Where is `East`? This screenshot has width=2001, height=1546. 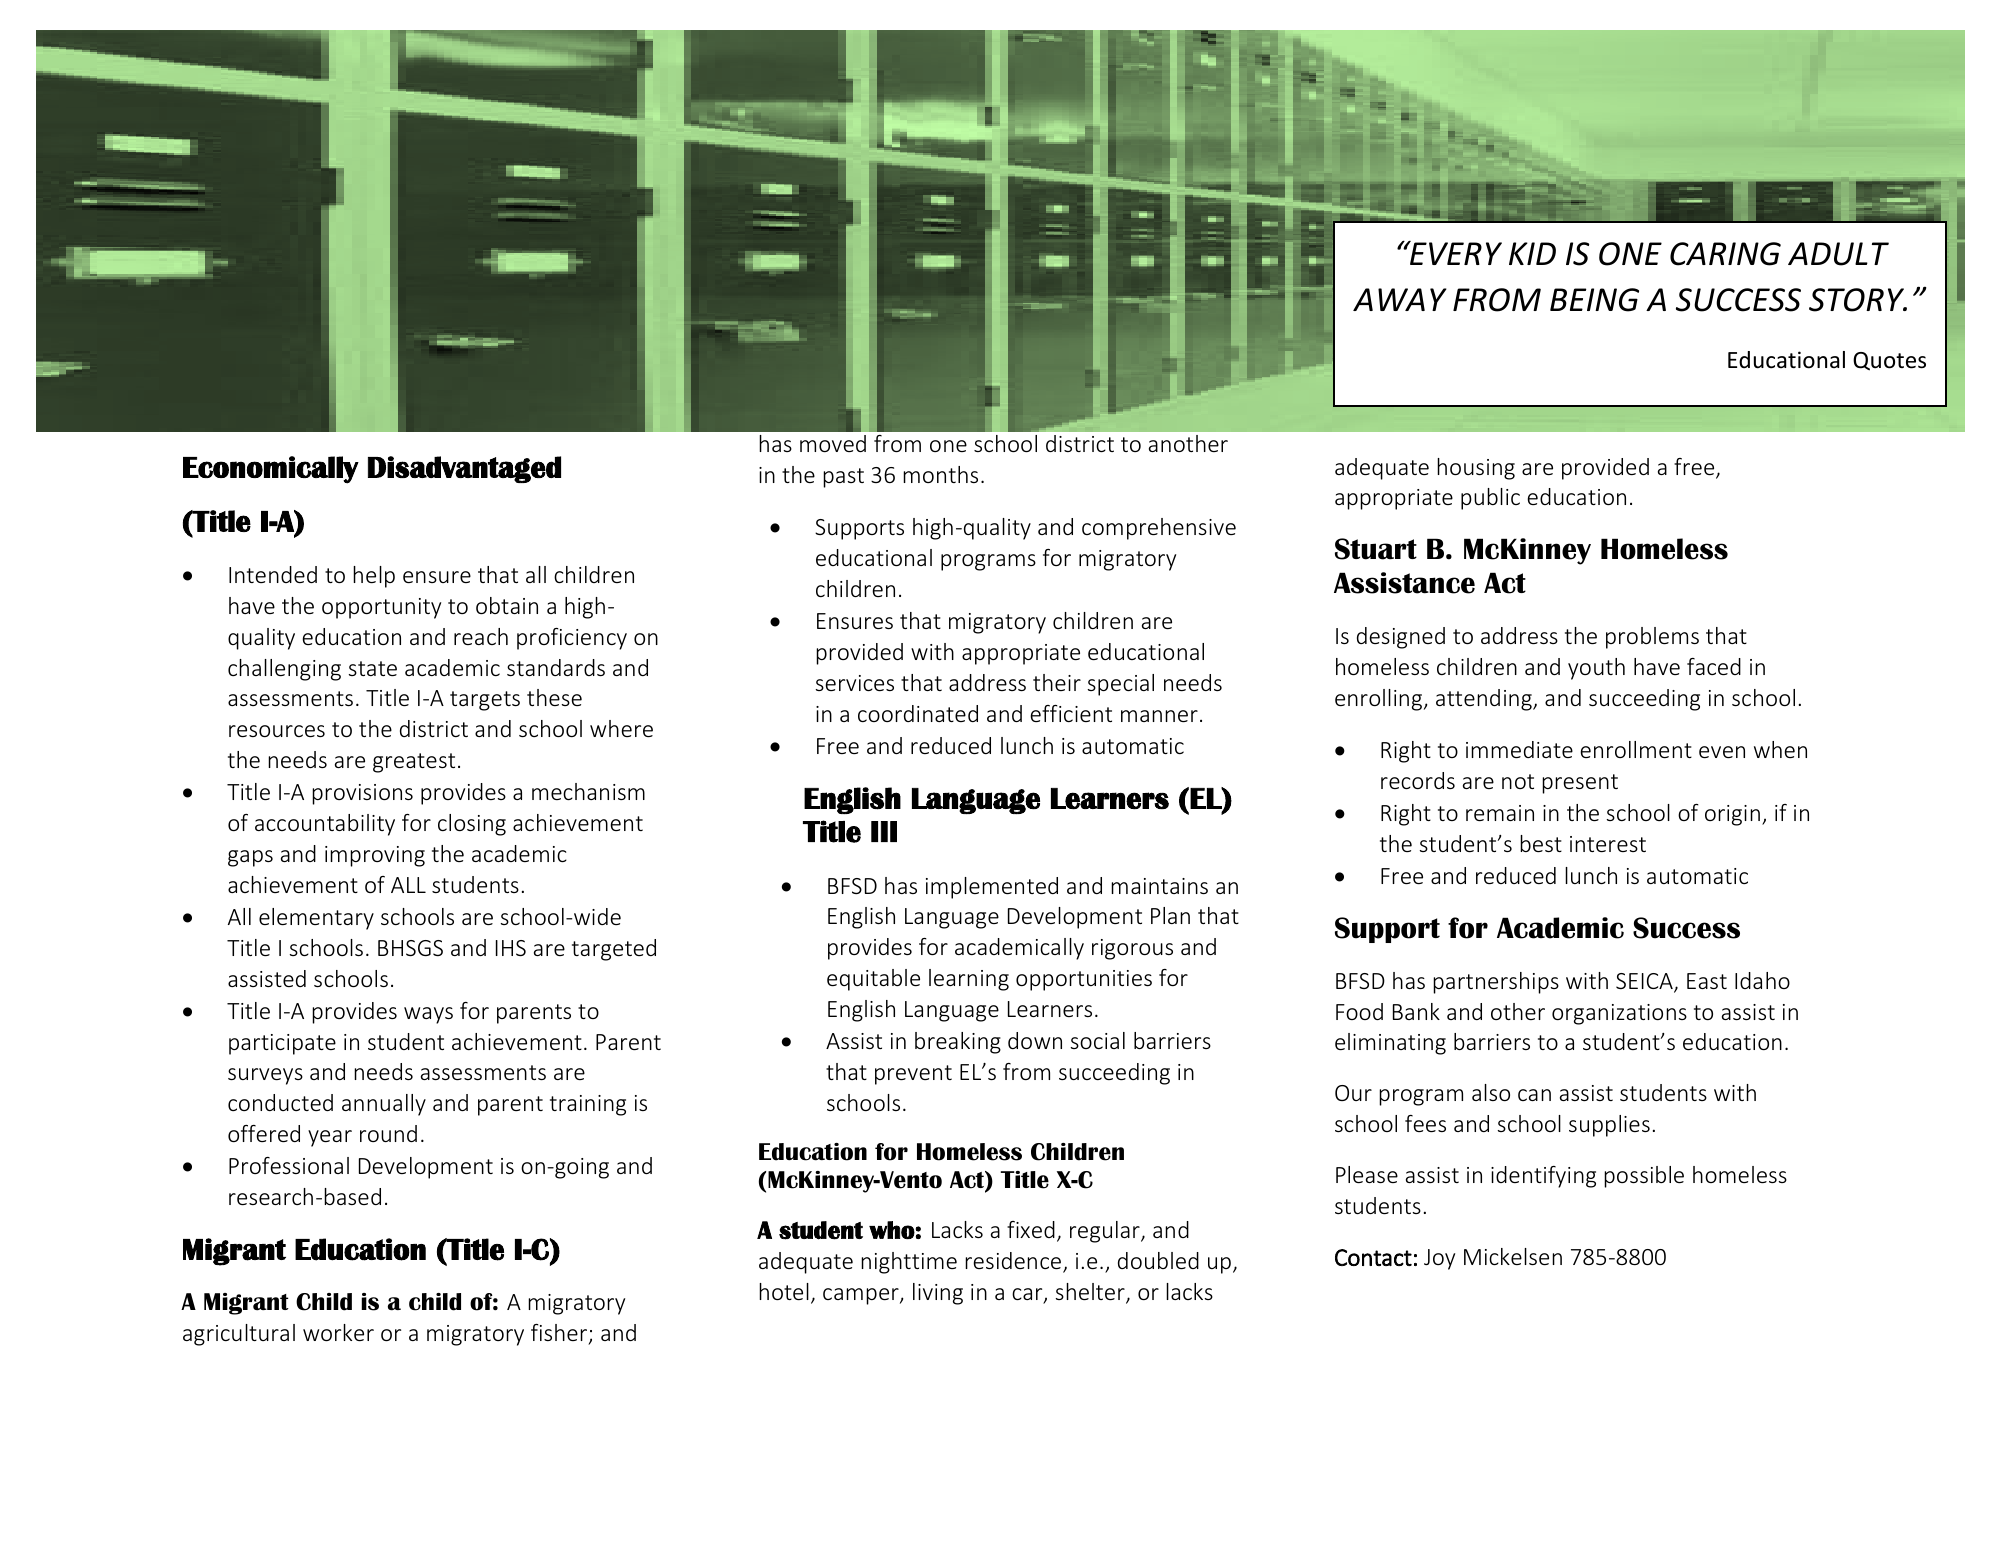
East is located at coordinates (1707, 981).
